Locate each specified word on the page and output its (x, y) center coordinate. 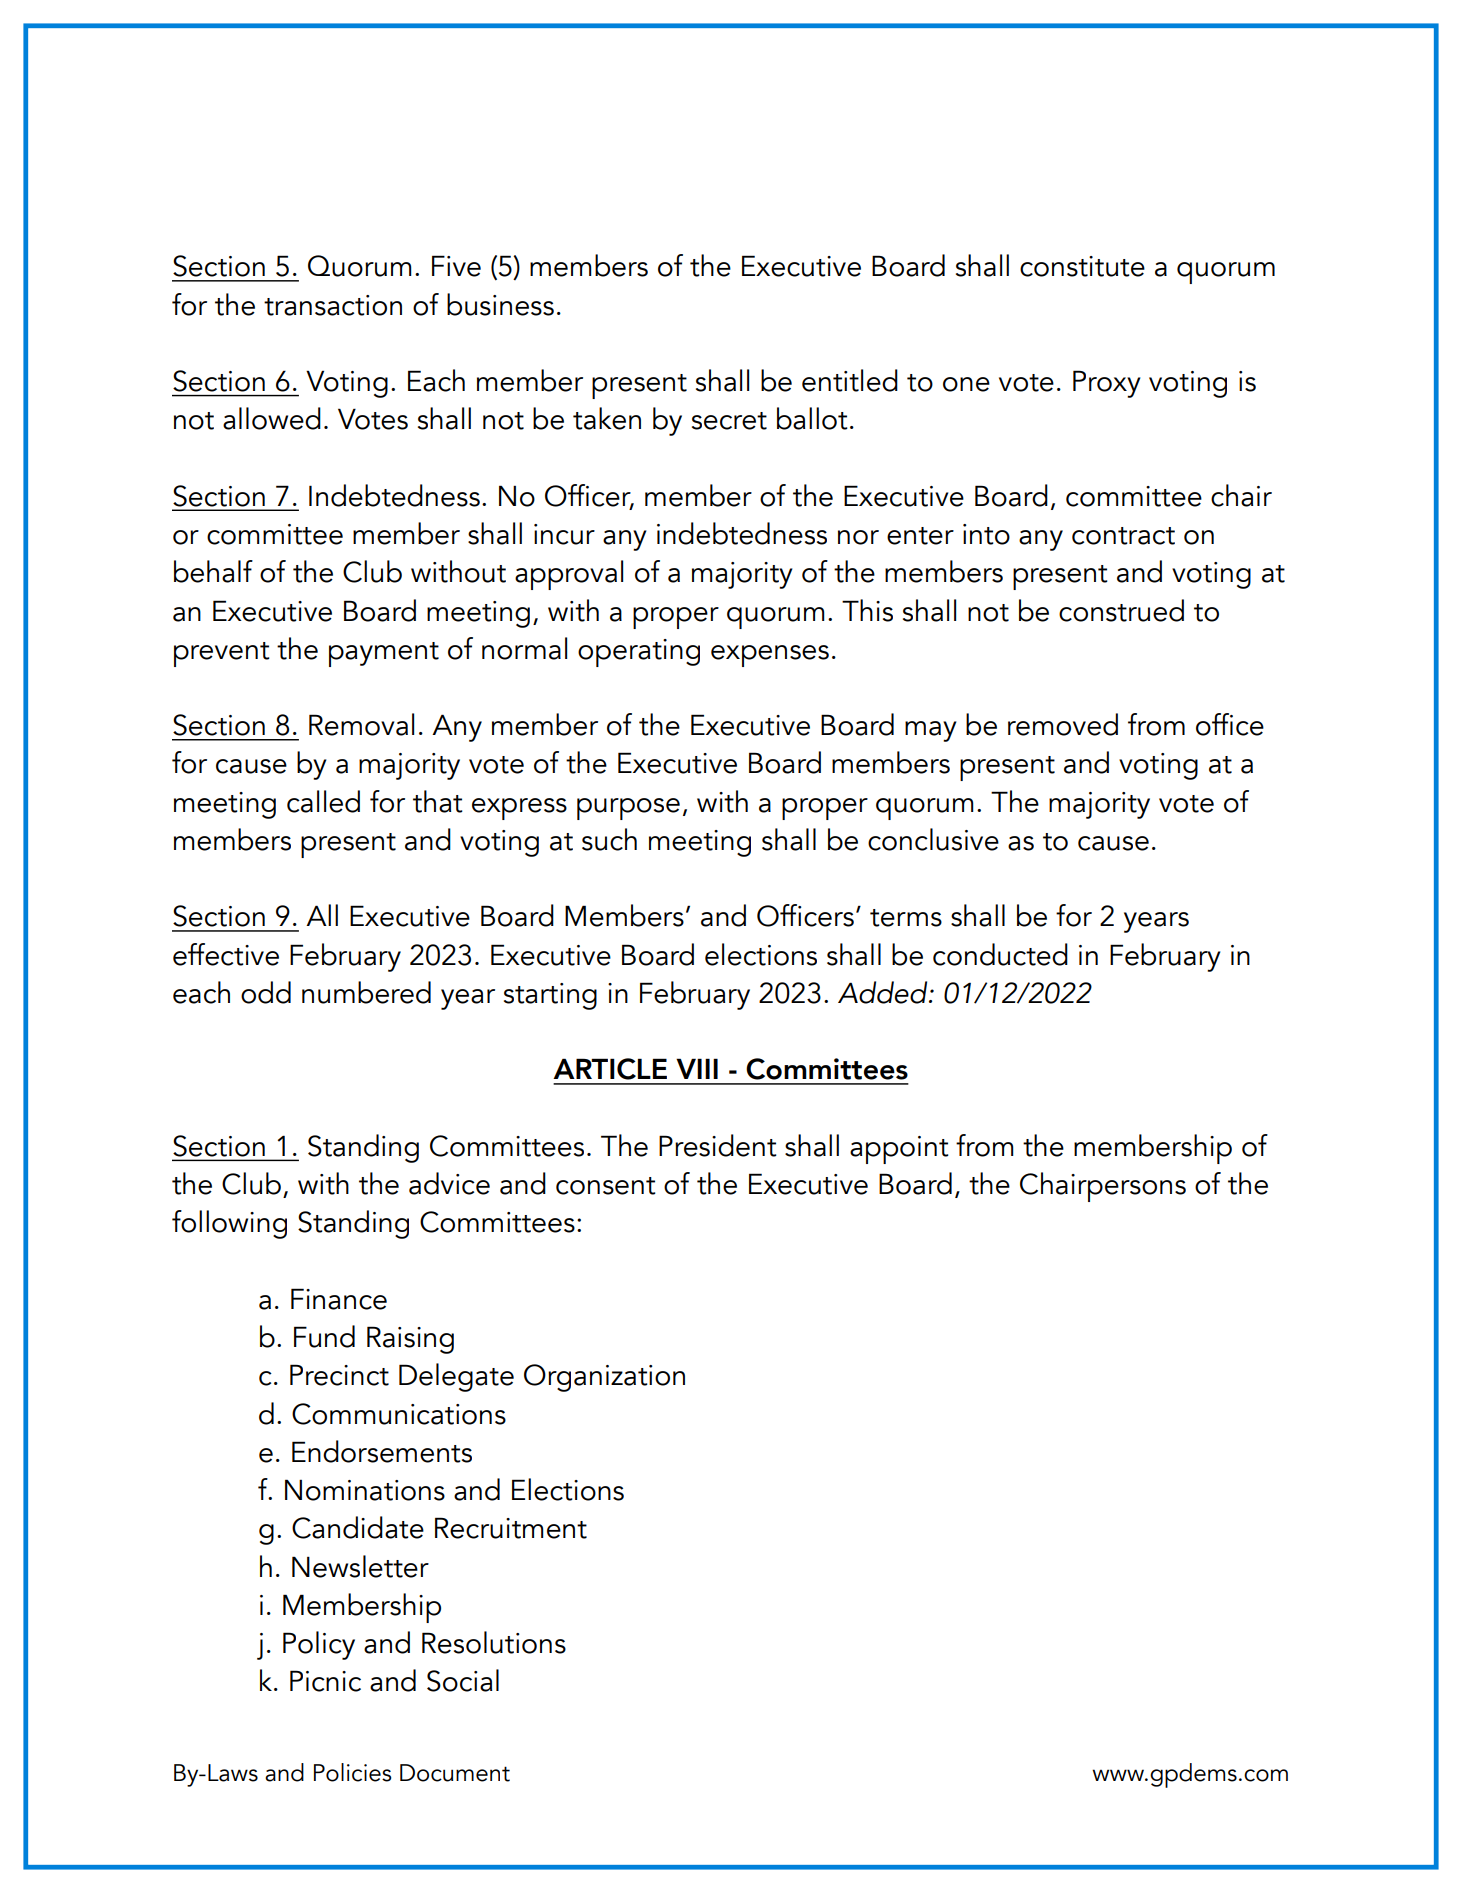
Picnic (325, 1681)
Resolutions (494, 1642)
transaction (333, 305)
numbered (366, 992)
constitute (1082, 266)
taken (607, 418)
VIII (697, 1068)
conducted (1000, 954)
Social (463, 1680)
